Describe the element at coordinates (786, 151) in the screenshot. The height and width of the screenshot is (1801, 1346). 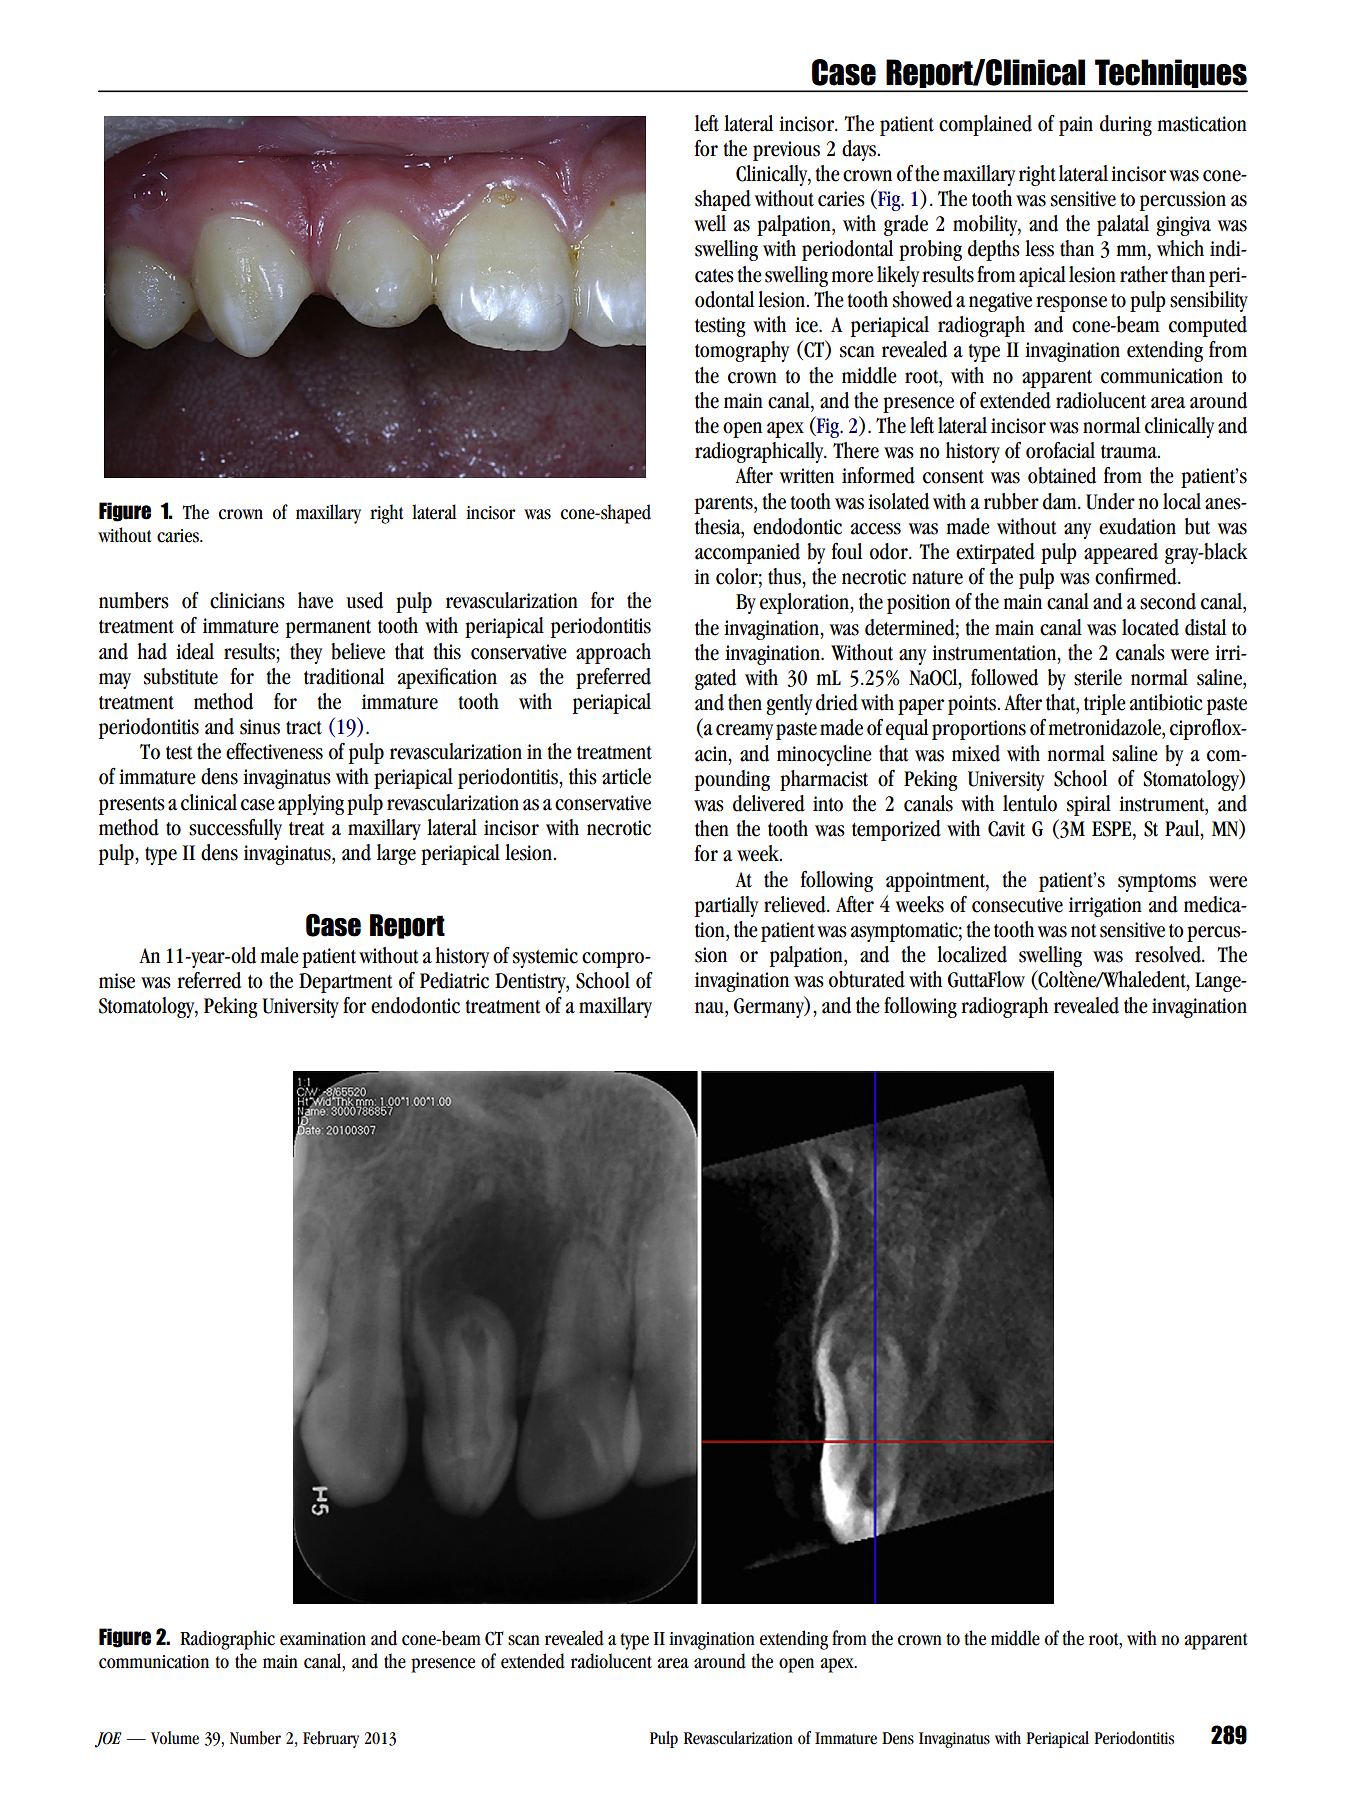
I see `previous` at that location.
